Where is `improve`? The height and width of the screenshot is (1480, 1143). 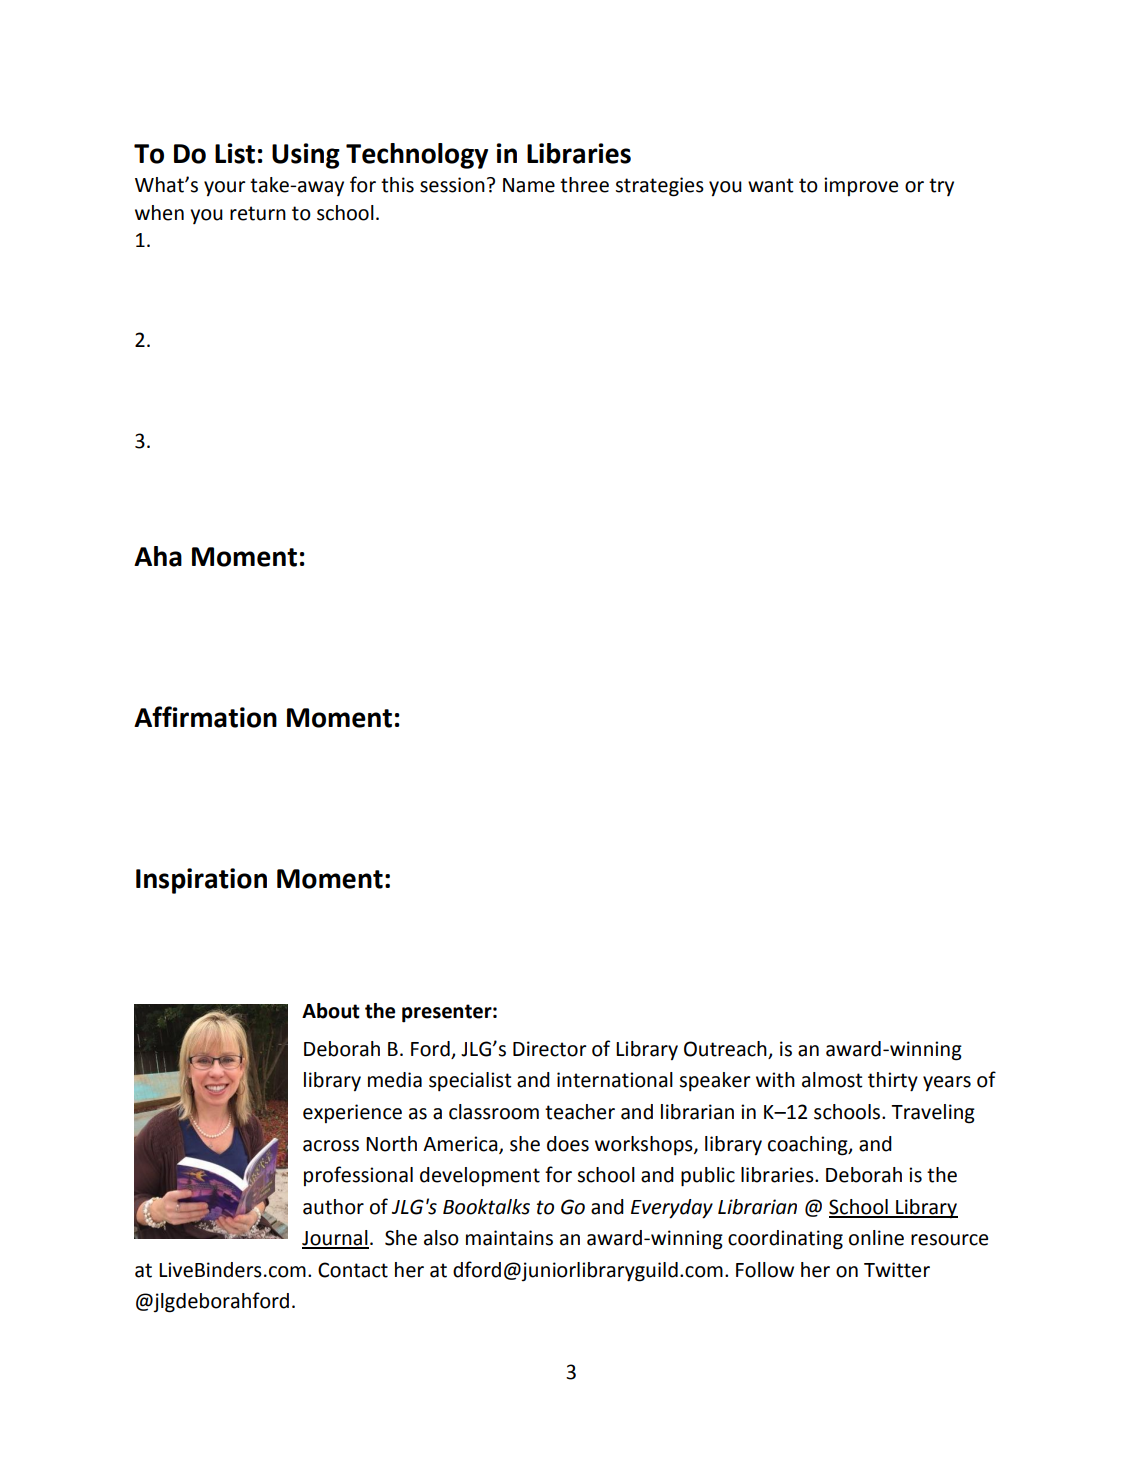
improve is located at coordinates (861, 186).
